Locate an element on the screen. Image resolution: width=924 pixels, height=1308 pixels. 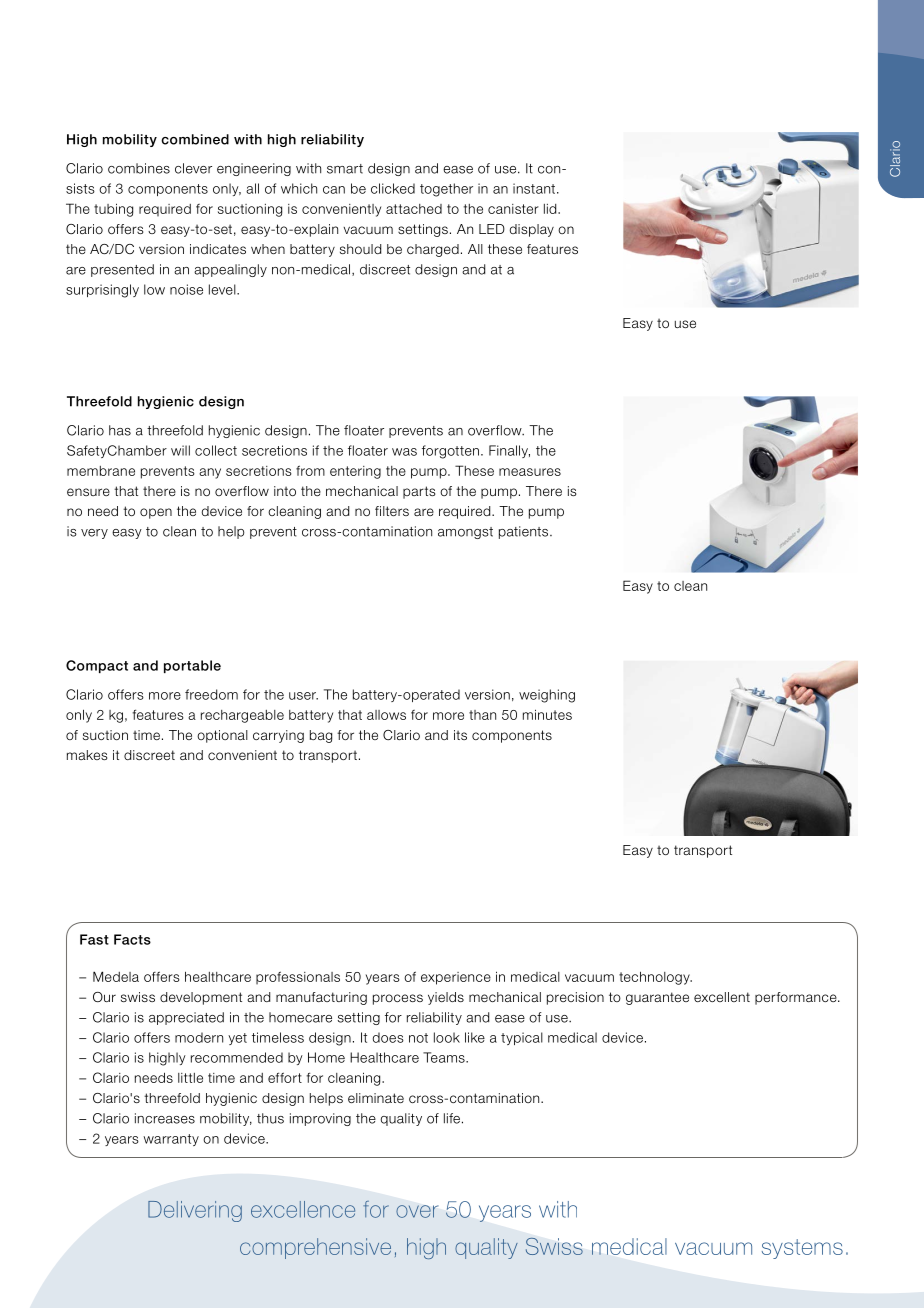
together is located at coordinates (446, 190).
